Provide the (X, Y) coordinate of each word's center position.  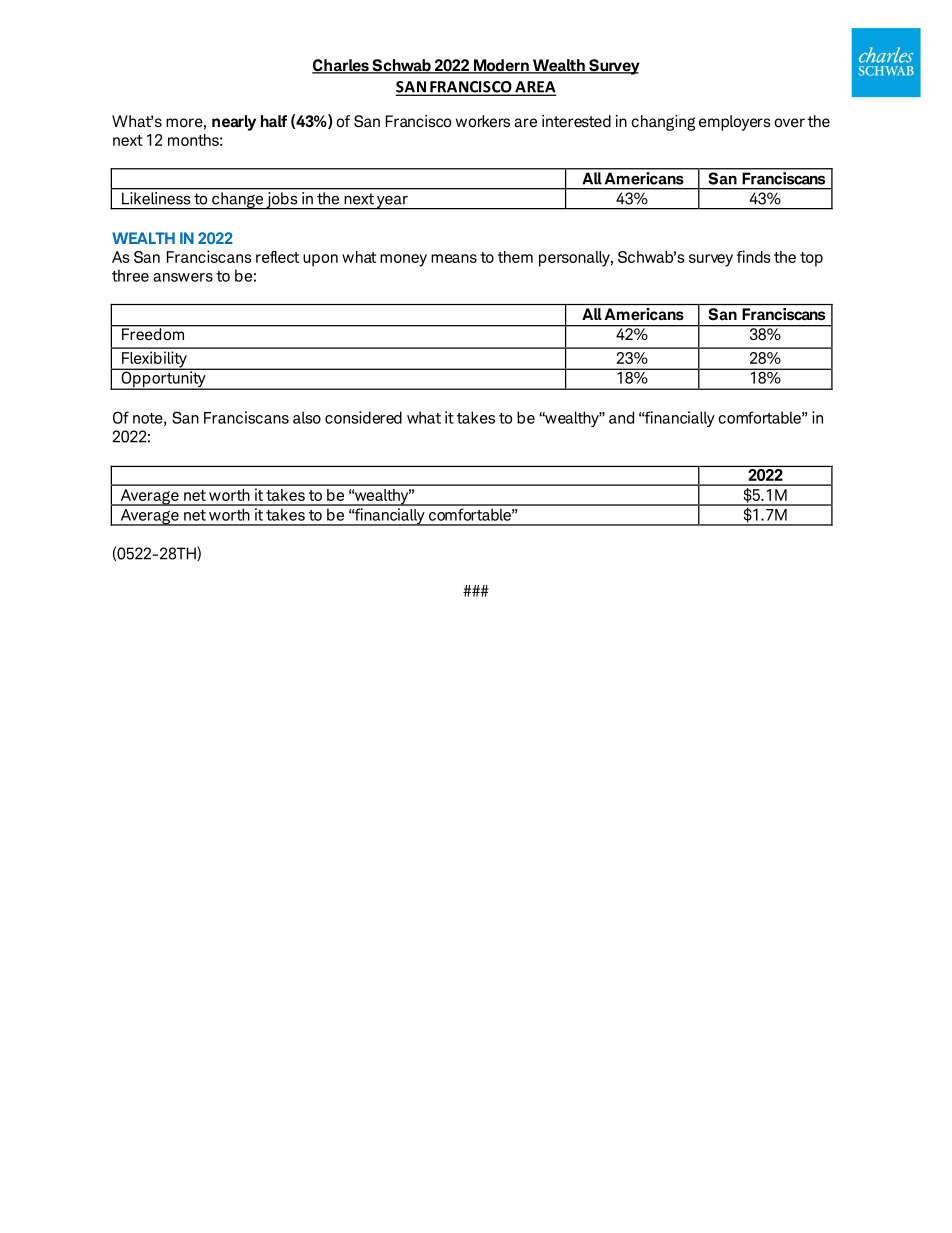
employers (735, 123)
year (392, 202)
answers (183, 277)
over (789, 123)
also (307, 417)
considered (363, 417)
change (237, 200)
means (454, 258)
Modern (501, 66)
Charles (341, 66)
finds (754, 256)
